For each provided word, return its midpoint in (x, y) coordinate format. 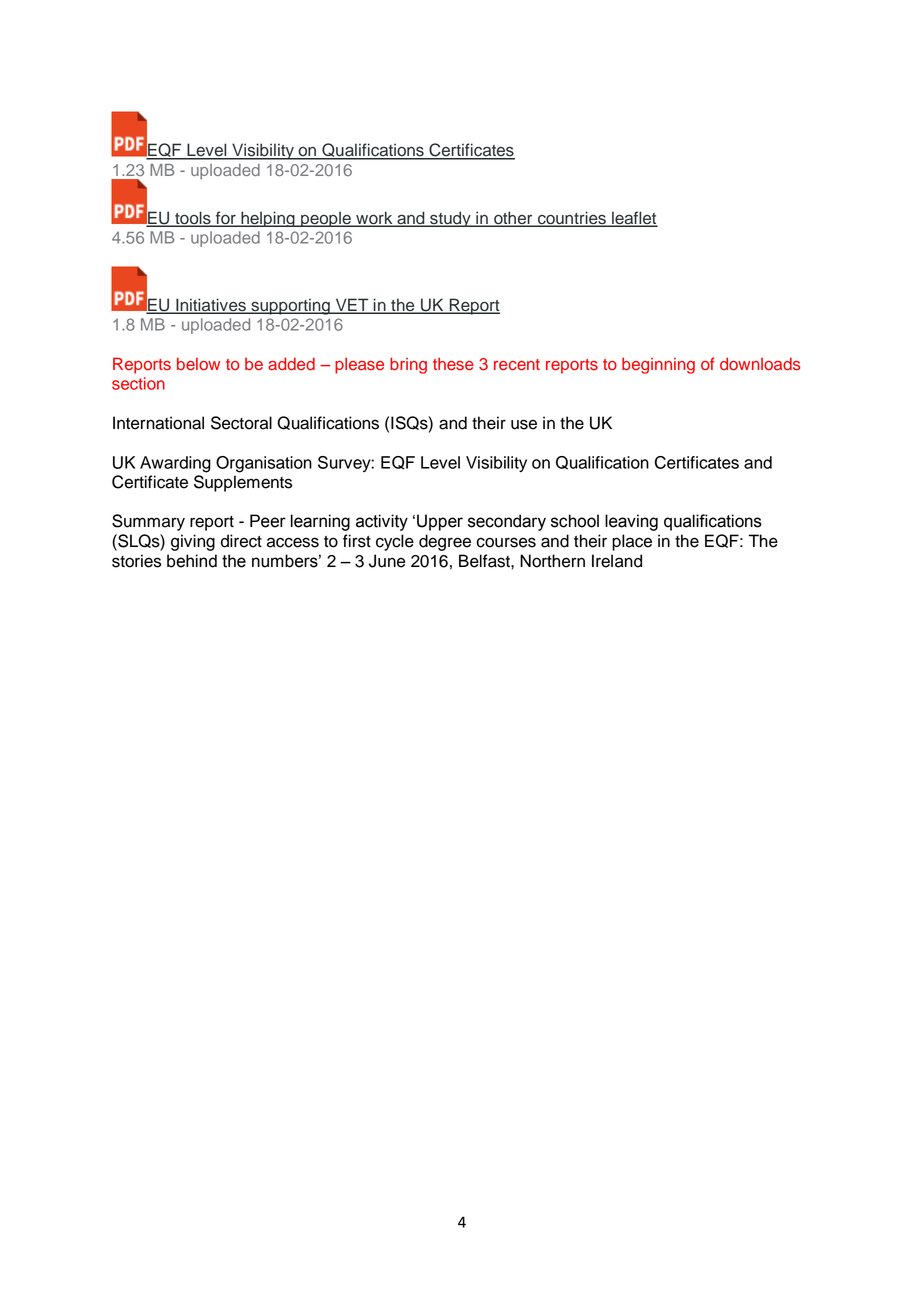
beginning (658, 365)
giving (193, 542)
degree (445, 542)
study (450, 219)
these (453, 364)
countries (572, 218)
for (226, 218)
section (138, 383)
